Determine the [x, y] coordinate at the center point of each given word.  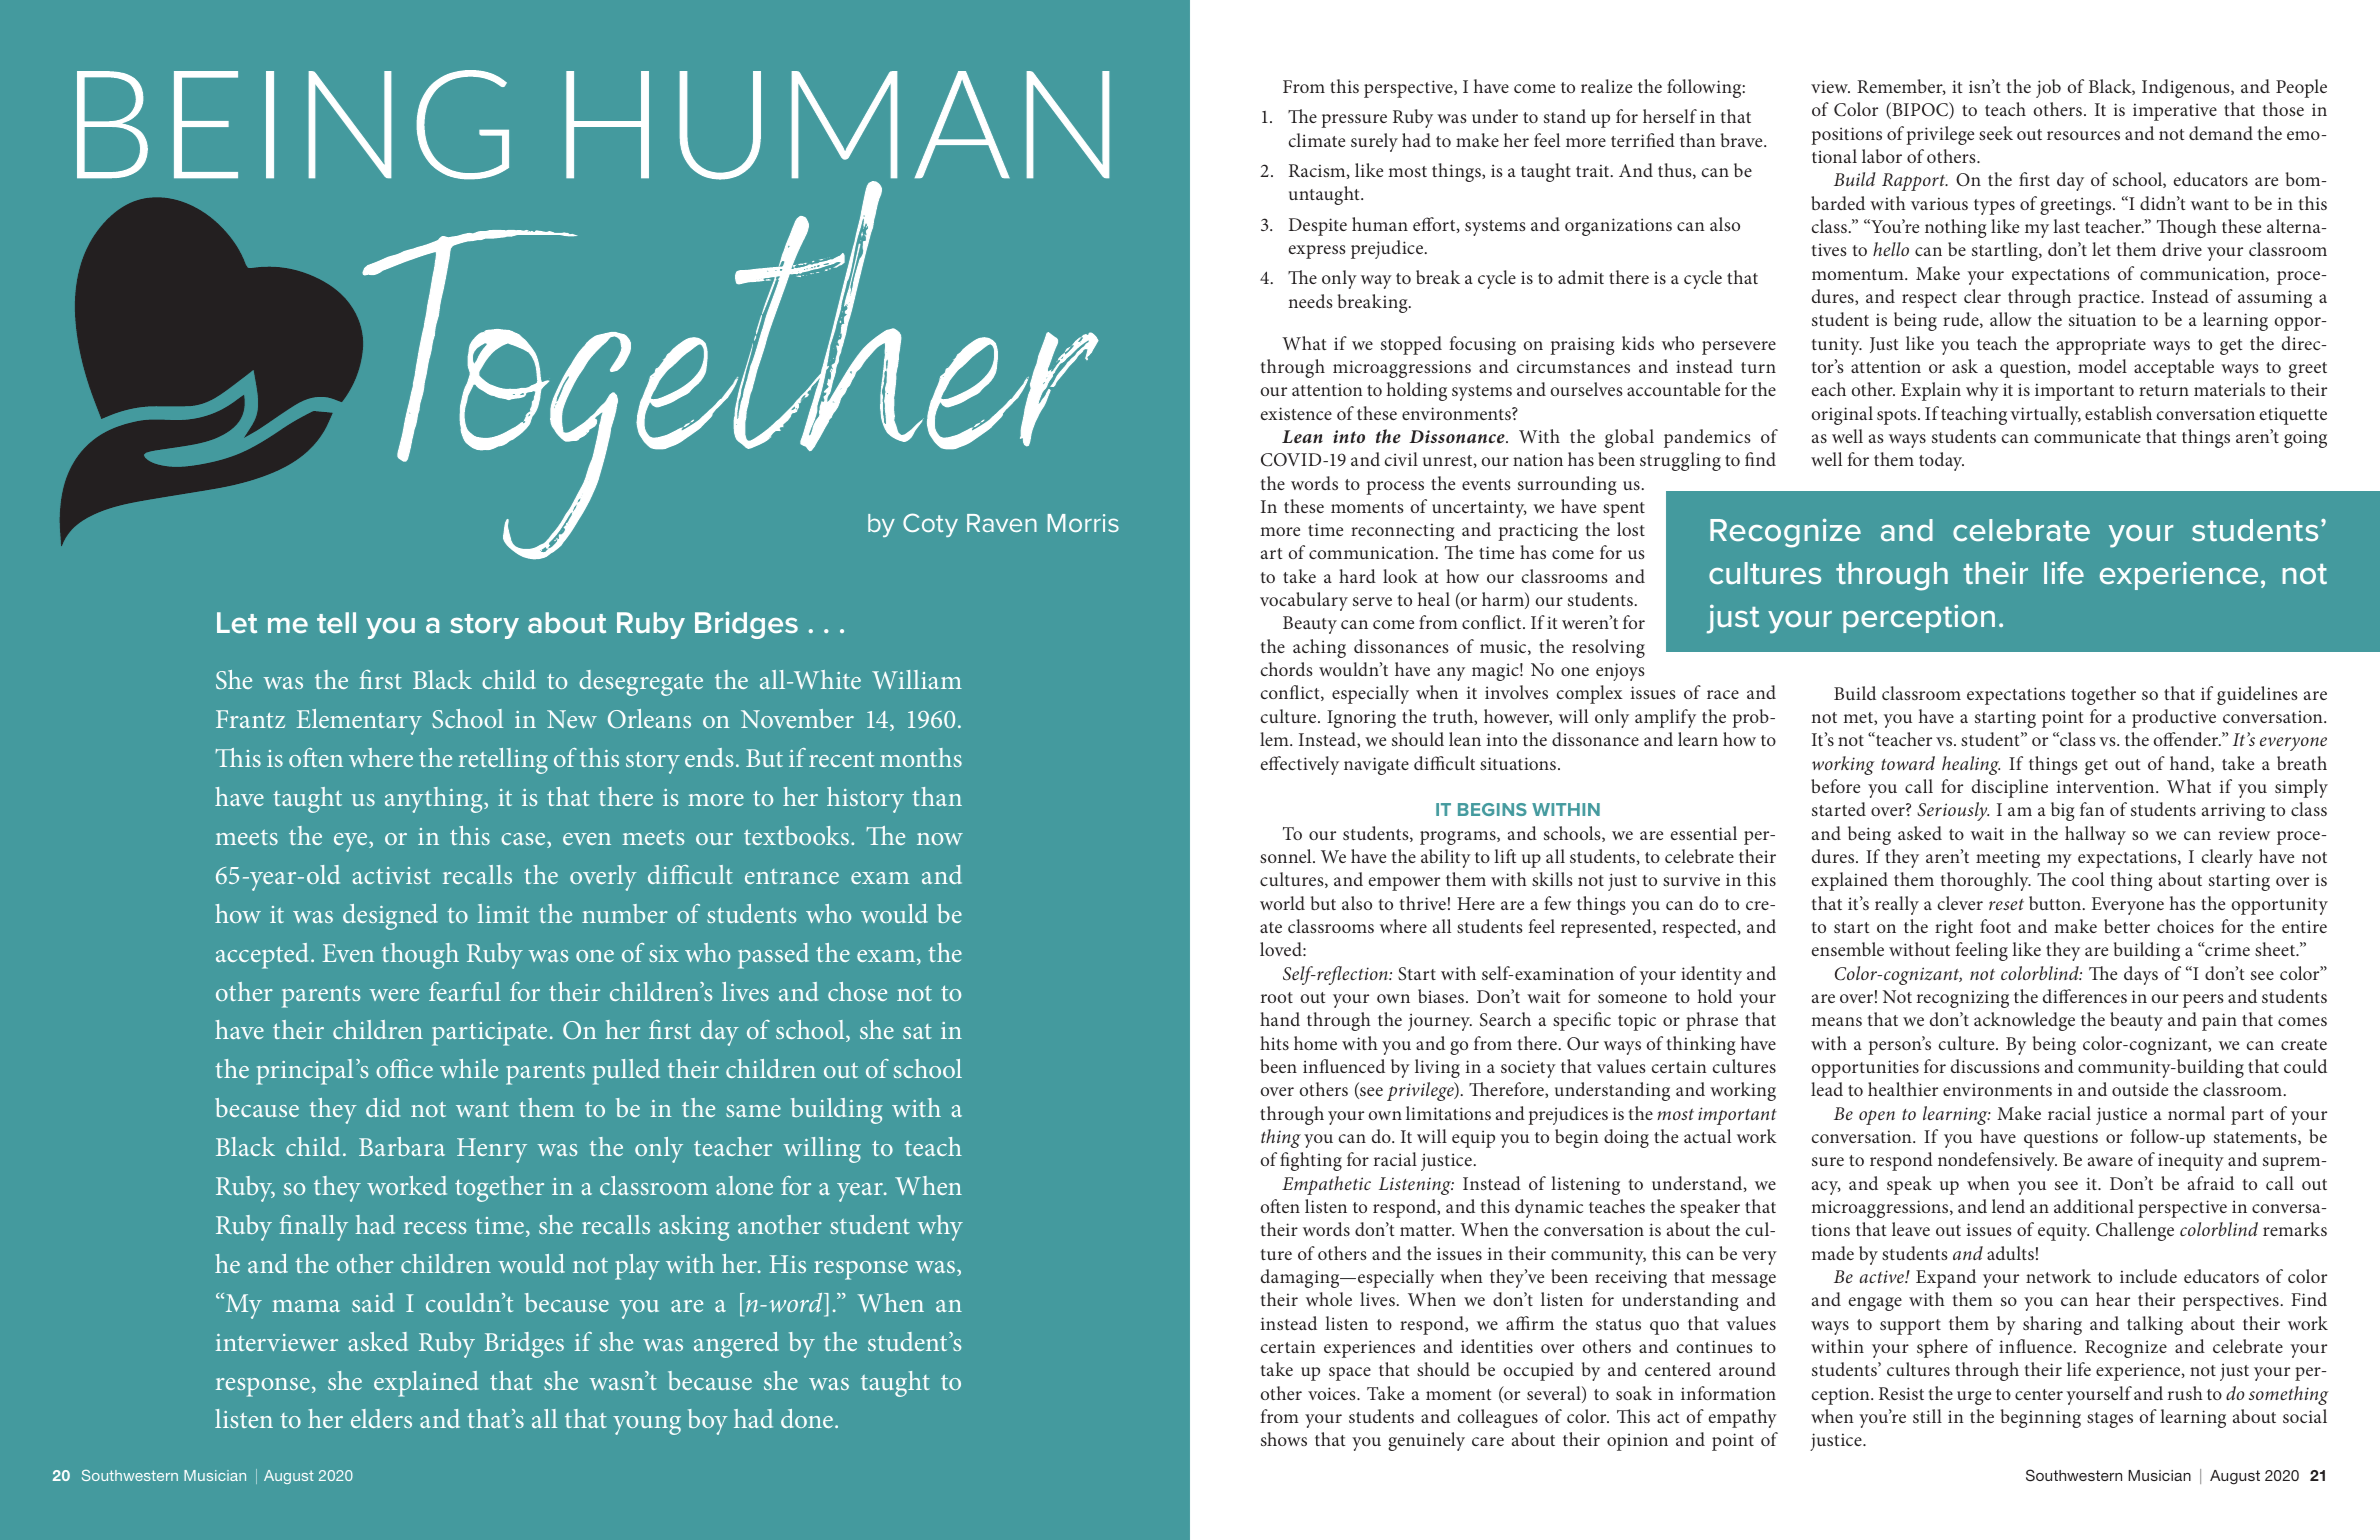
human [1380, 224]
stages [2110, 1420]
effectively [1300, 765]
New [572, 719]
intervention [2107, 786]
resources [2083, 135]
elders [381, 1418]
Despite [1318, 227]
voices [1333, 1393]
